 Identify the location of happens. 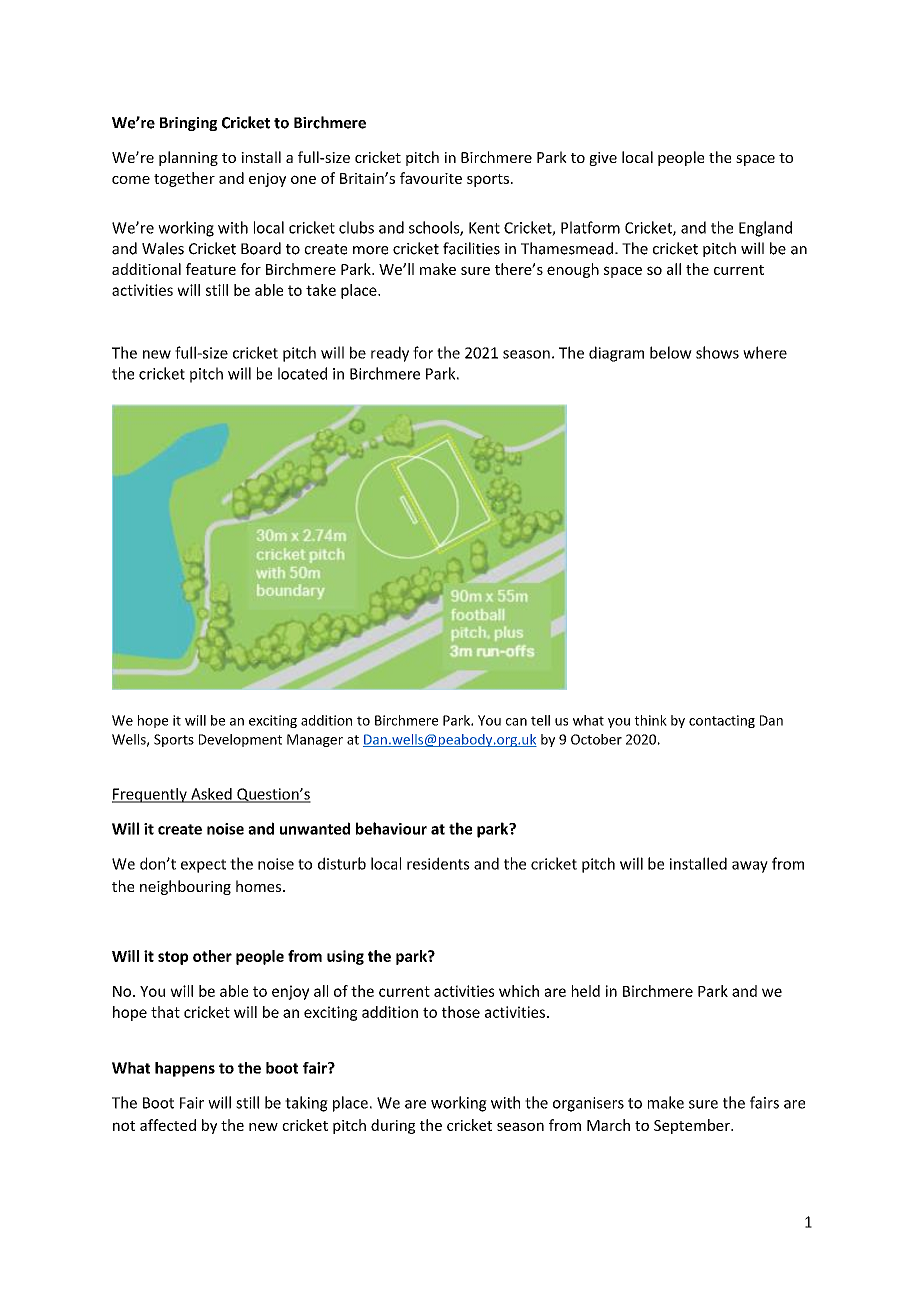
(185, 1069).
